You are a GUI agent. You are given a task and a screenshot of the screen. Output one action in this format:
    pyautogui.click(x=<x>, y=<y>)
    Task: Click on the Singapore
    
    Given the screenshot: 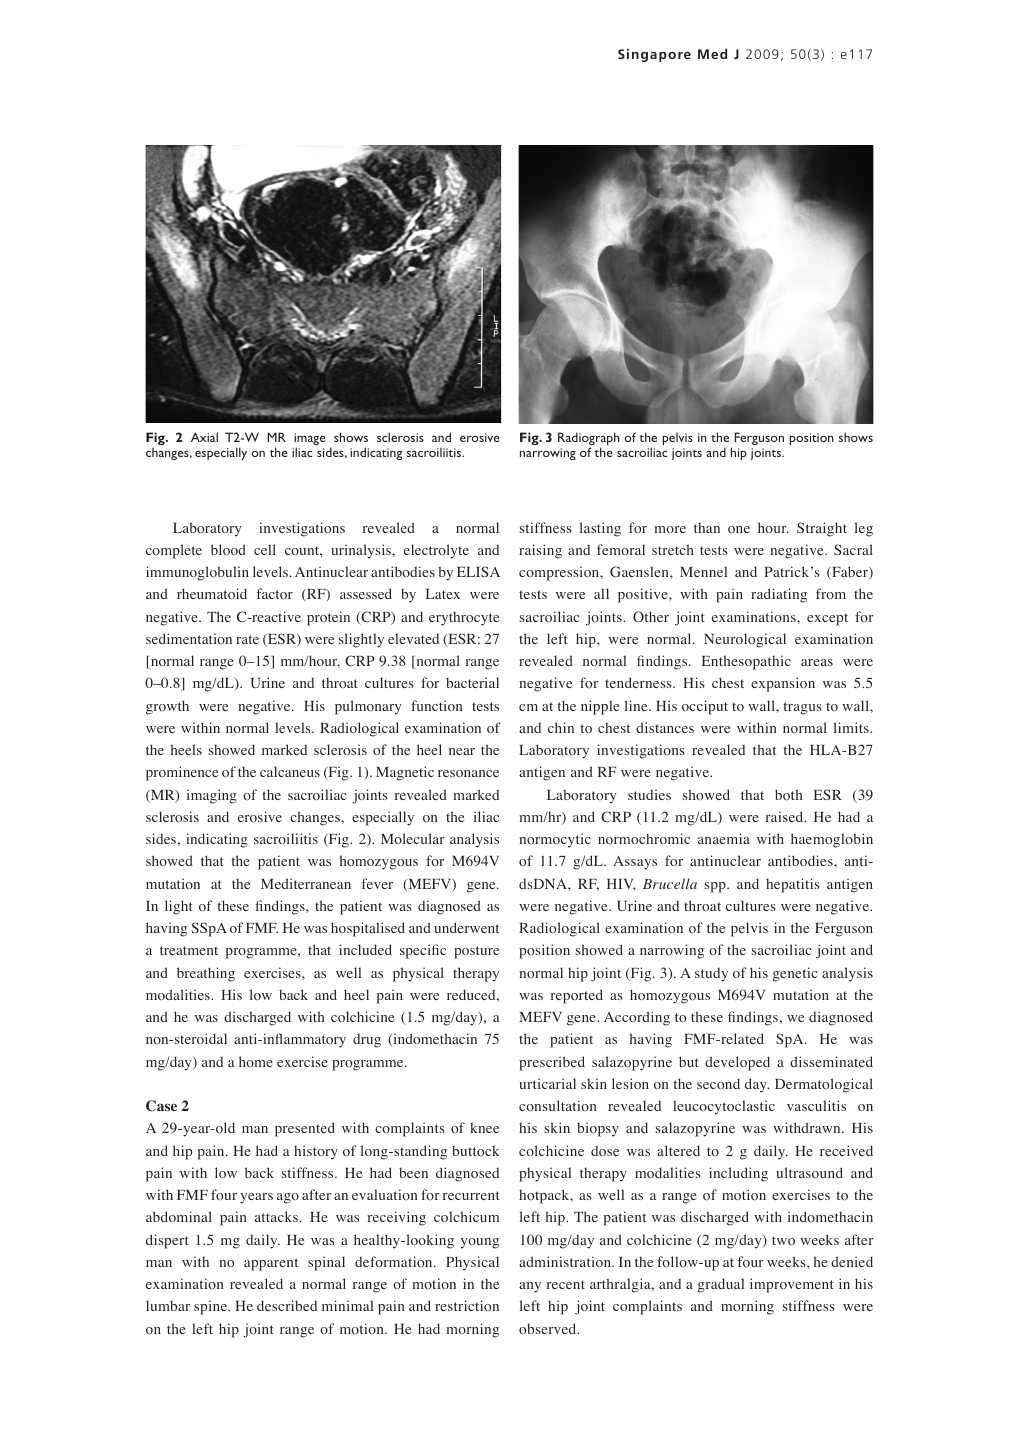 What is the action you would take?
    pyautogui.click(x=654, y=55)
